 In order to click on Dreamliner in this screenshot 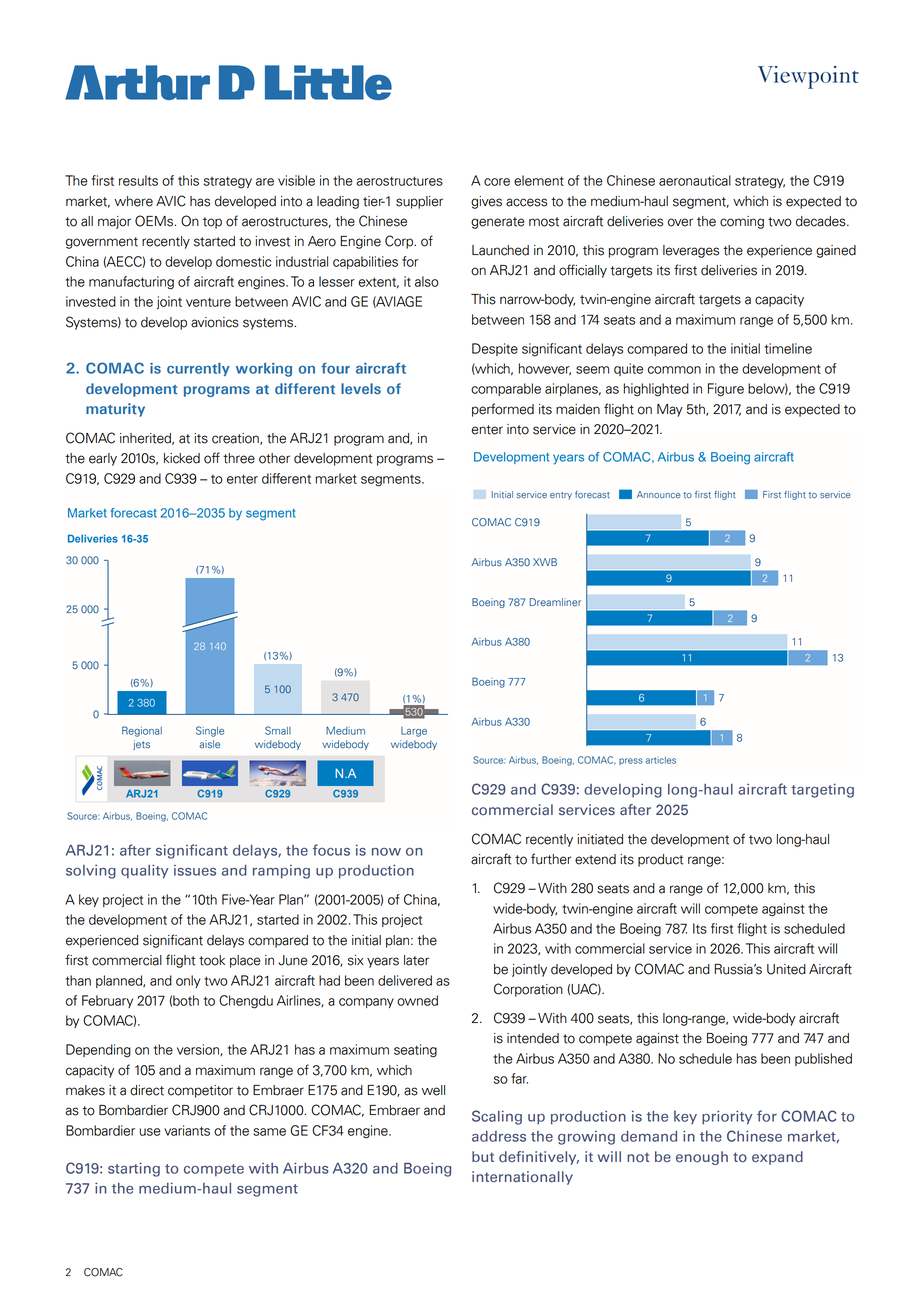, I will do `click(555, 602)`.
